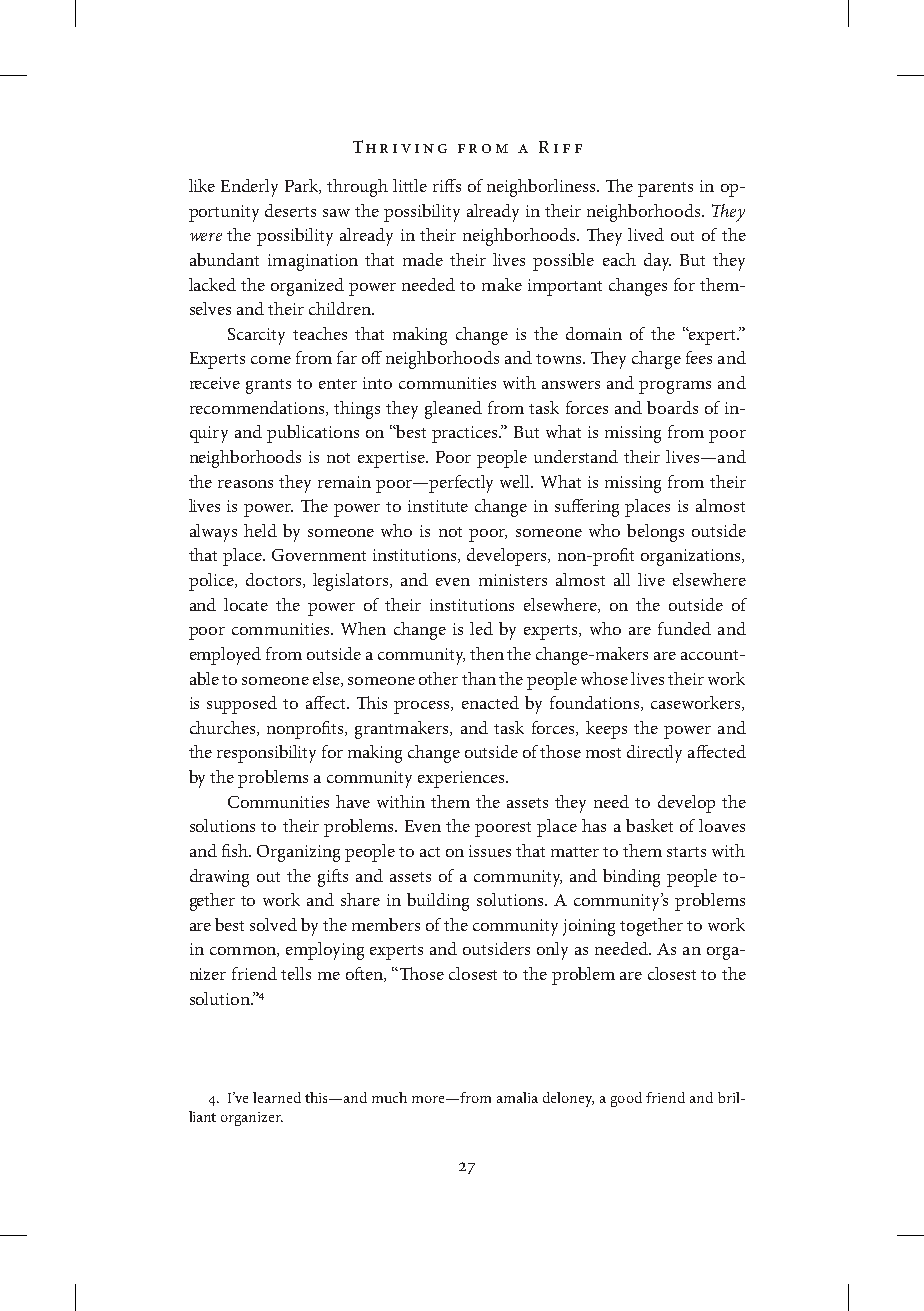 Image resolution: width=924 pixels, height=1311 pixels. Describe the element at coordinates (462, 779) in the screenshot. I see `experiences` at that location.
